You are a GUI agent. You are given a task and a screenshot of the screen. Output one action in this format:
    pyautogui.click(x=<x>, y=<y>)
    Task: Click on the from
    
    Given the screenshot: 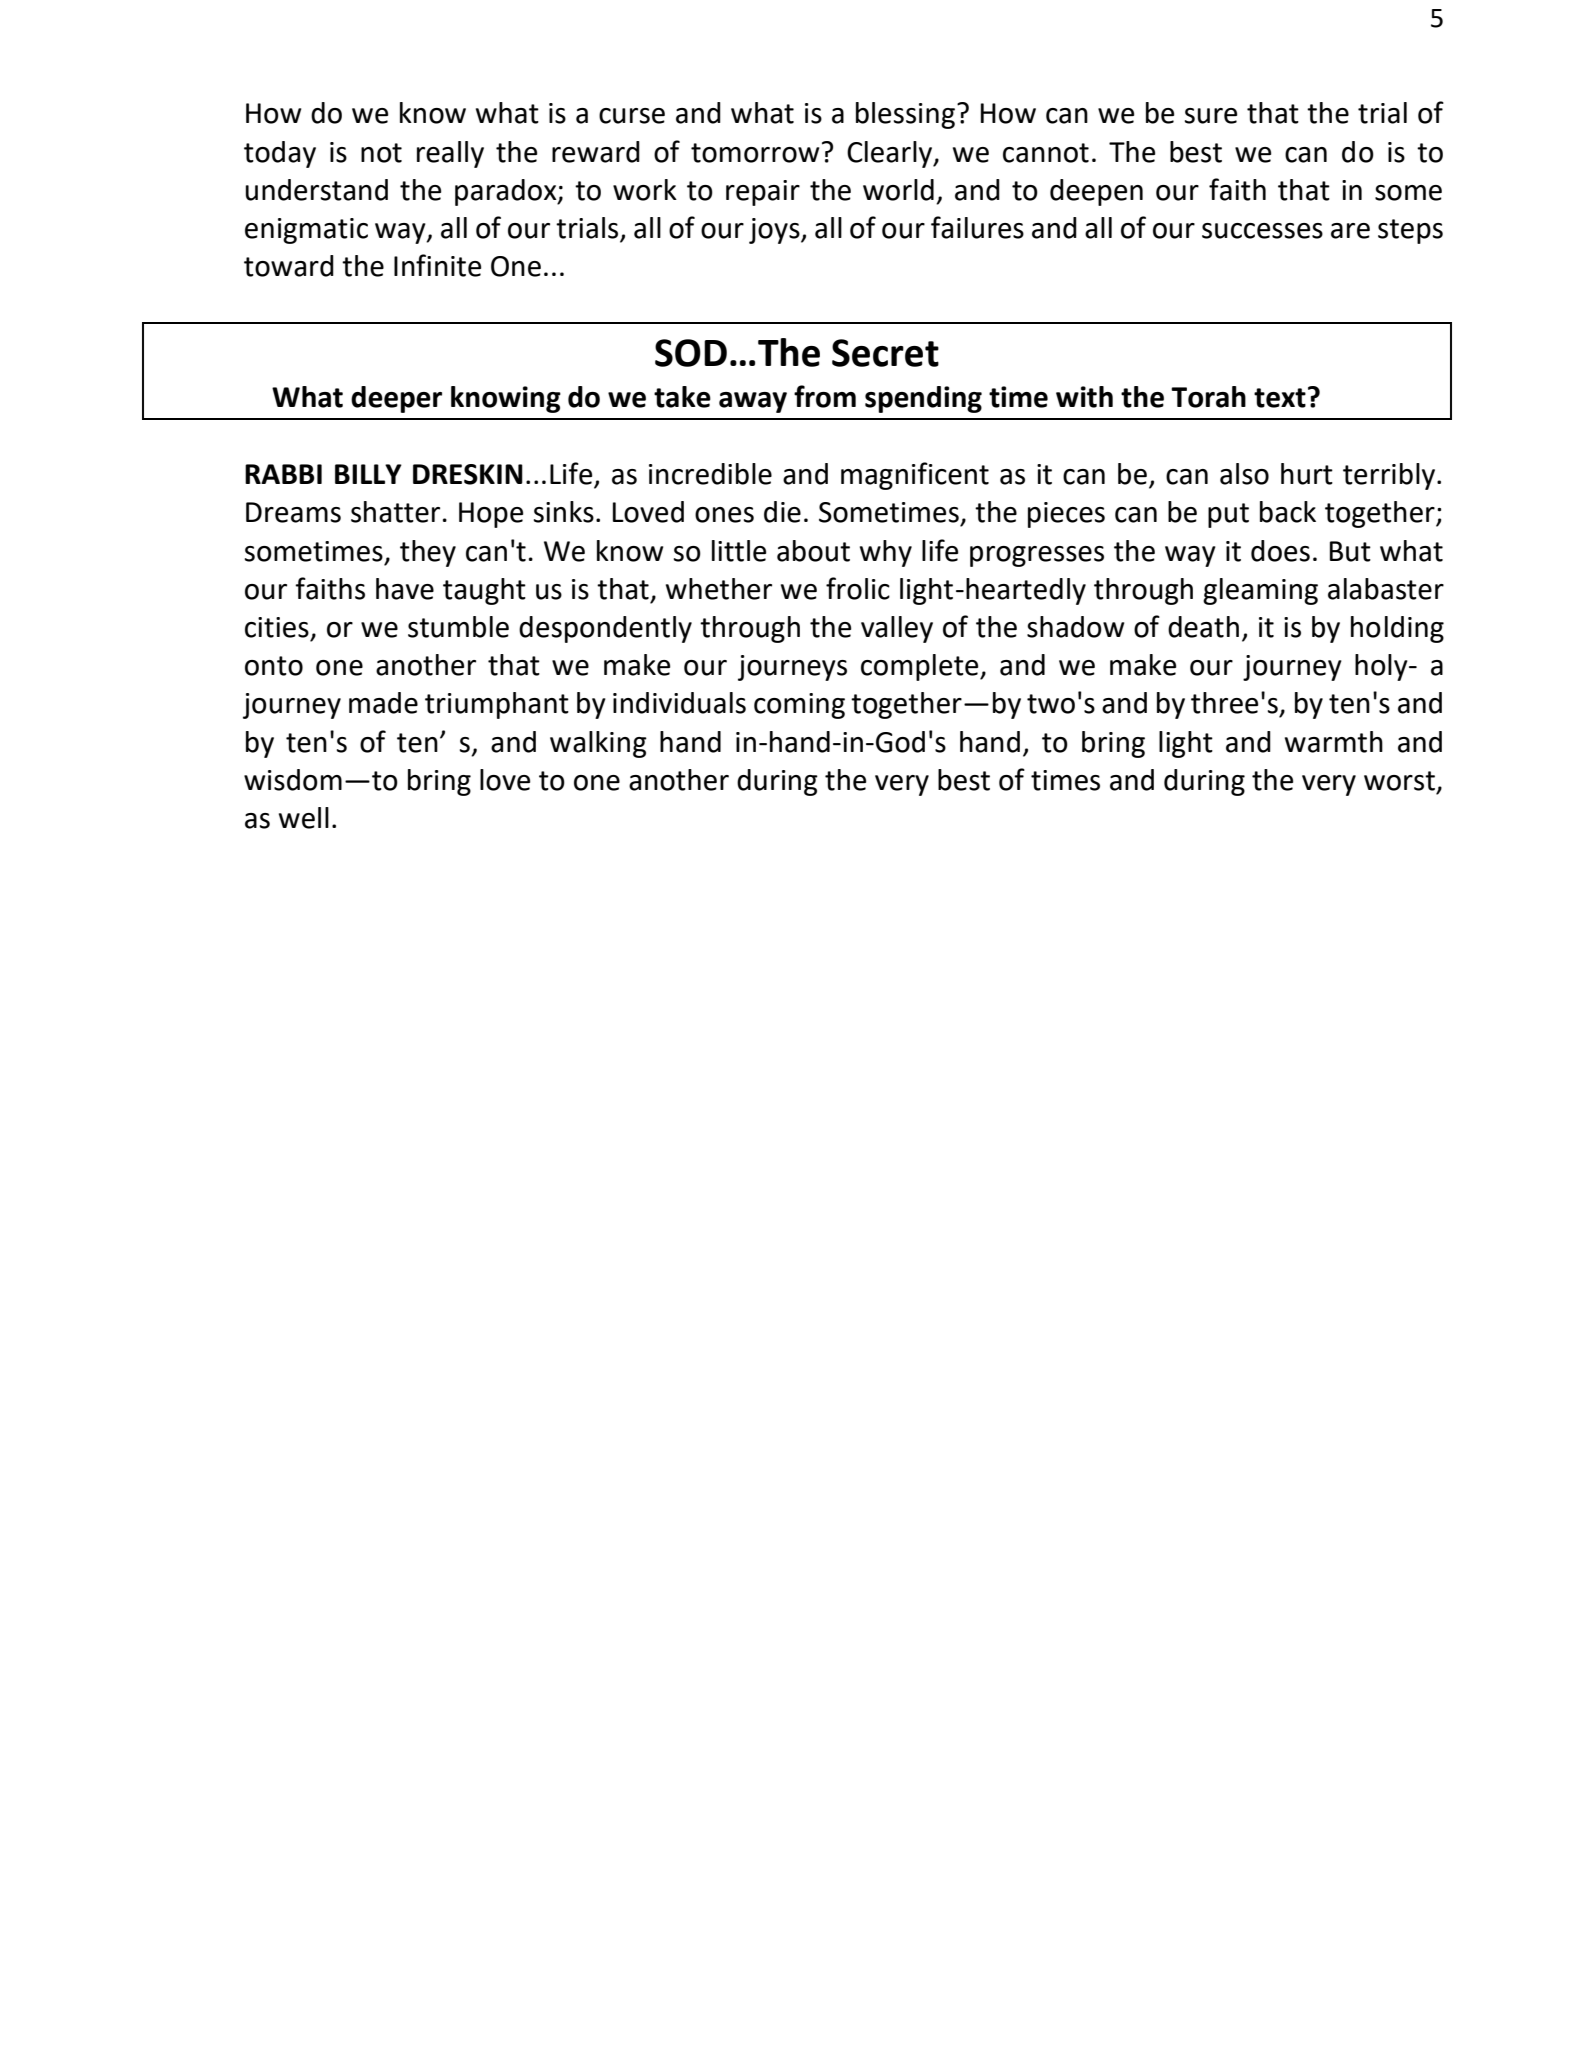 What is the action you would take?
    pyautogui.click(x=825, y=396)
